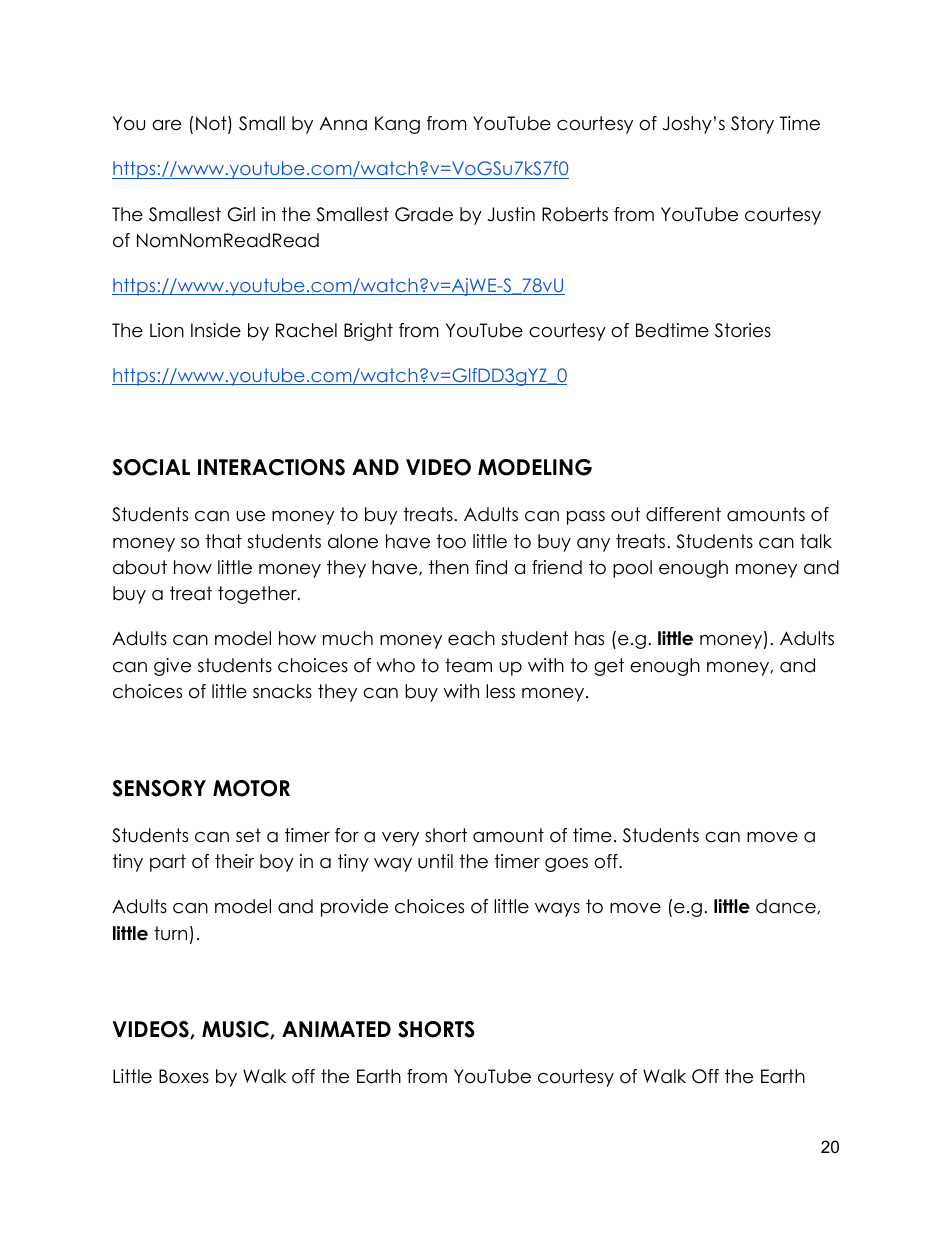 The height and width of the document is (1233, 952). What do you see at coordinates (500, 691) in the document?
I see `less` at bounding box center [500, 691].
